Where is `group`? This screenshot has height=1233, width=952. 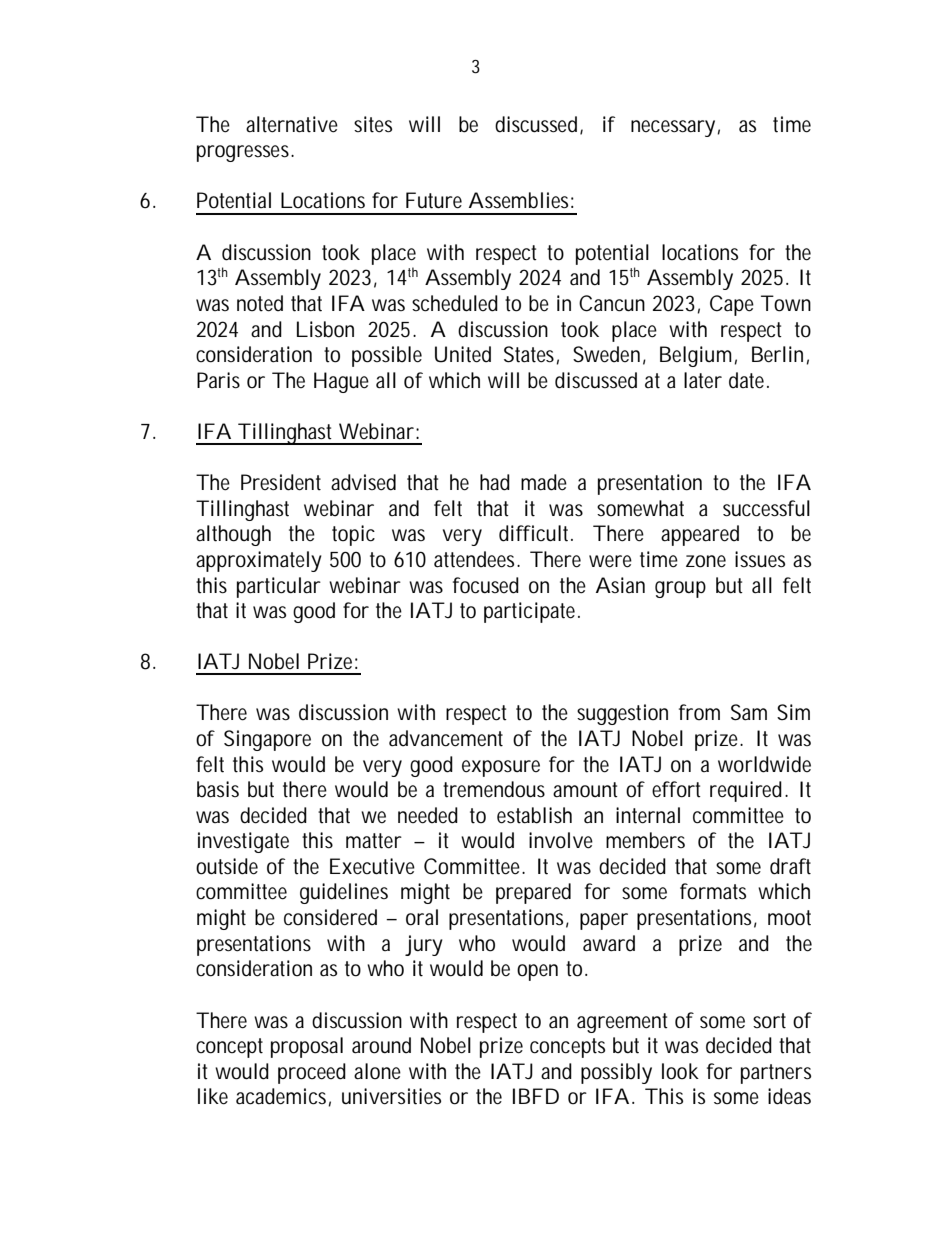
group is located at coordinates (680, 589).
